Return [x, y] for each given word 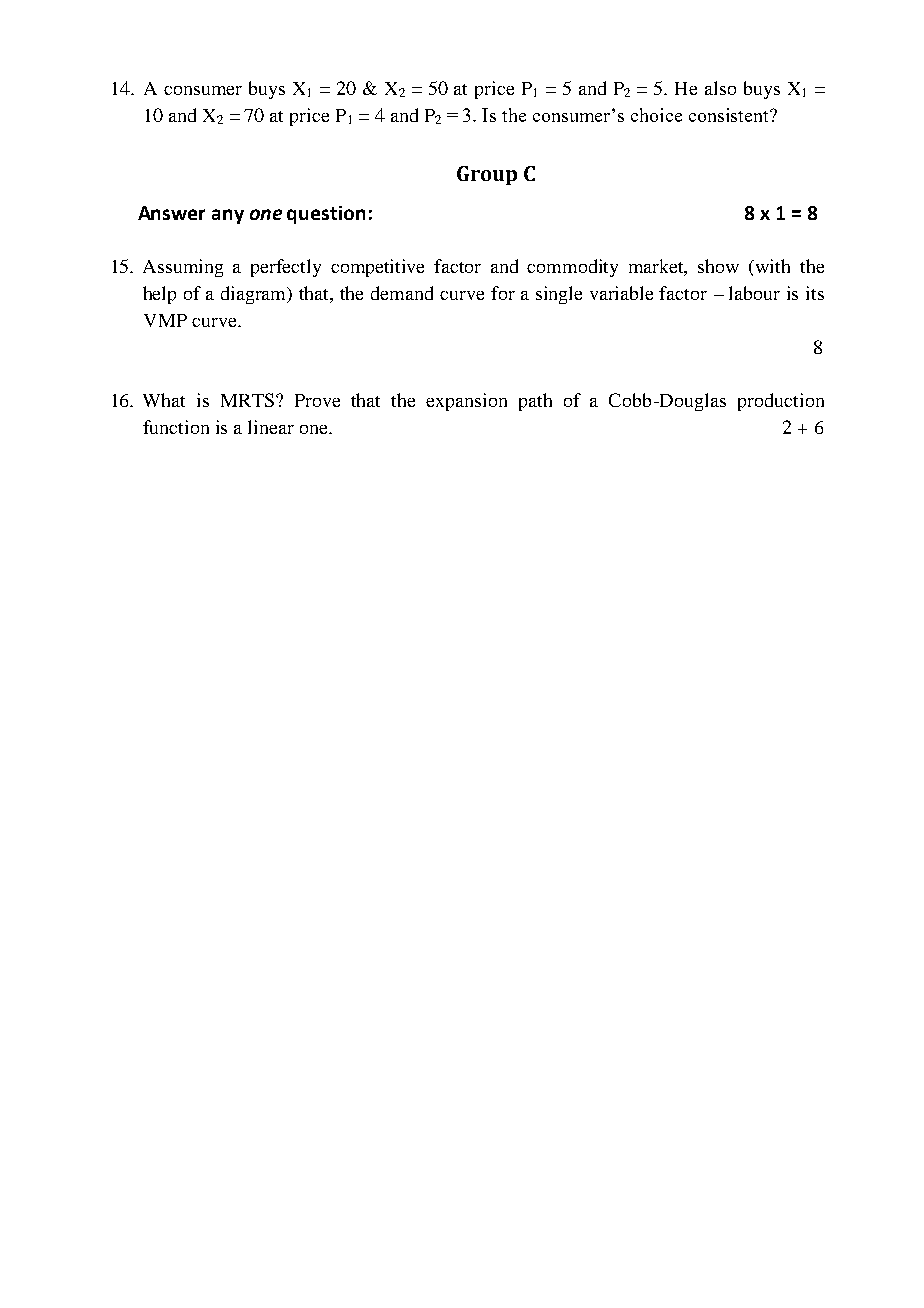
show [718, 266]
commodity [572, 268]
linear [271, 427]
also [720, 88]
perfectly [286, 268]
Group [487, 175]
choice [656, 115]
